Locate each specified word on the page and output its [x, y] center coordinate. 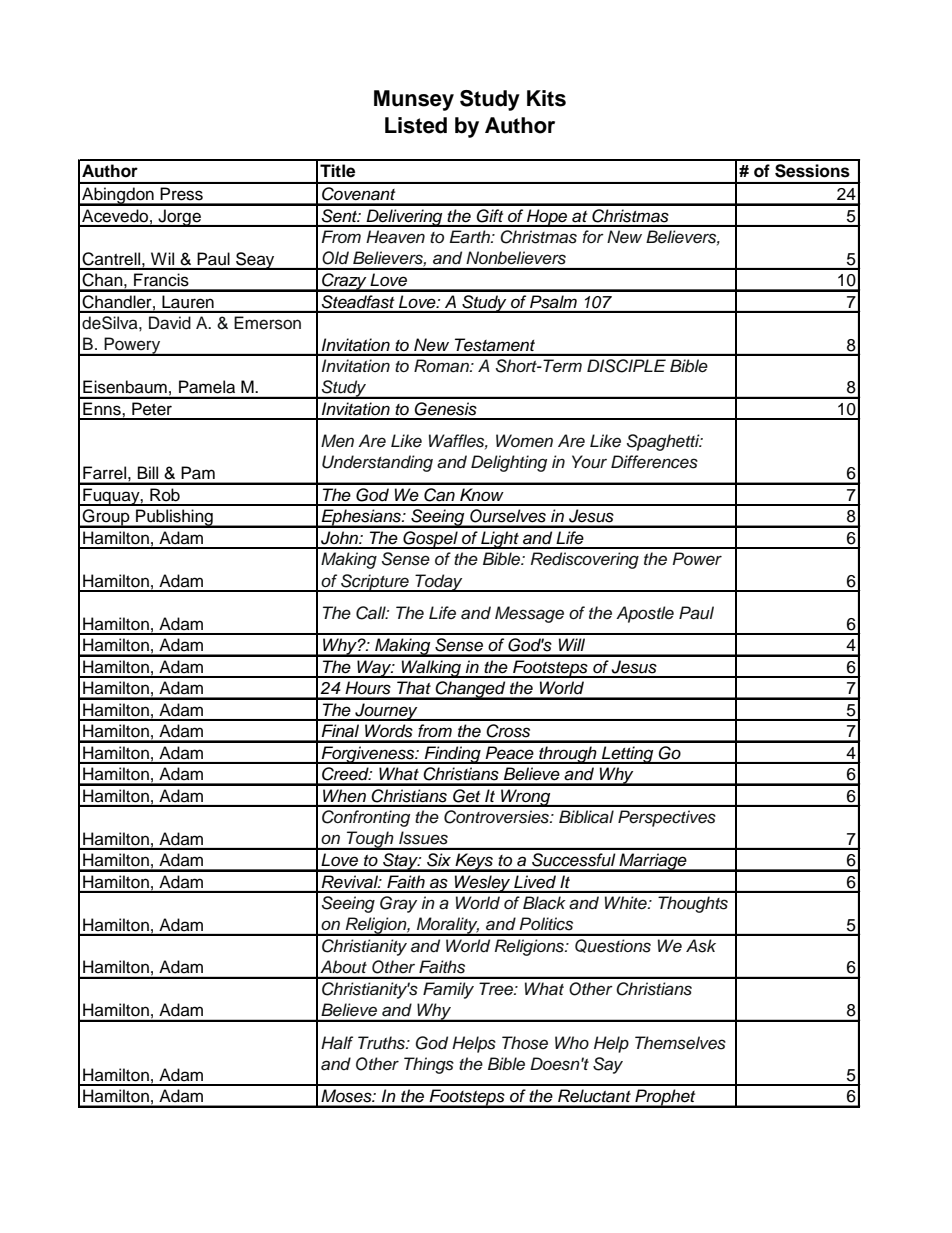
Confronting [366, 818]
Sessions [812, 171]
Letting [628, 755]
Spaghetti [664, 442]
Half [337, 1043]
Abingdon [118, 196]
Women [524, 441]
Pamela [207, 386]
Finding [453, 755]
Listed [416, 125]
